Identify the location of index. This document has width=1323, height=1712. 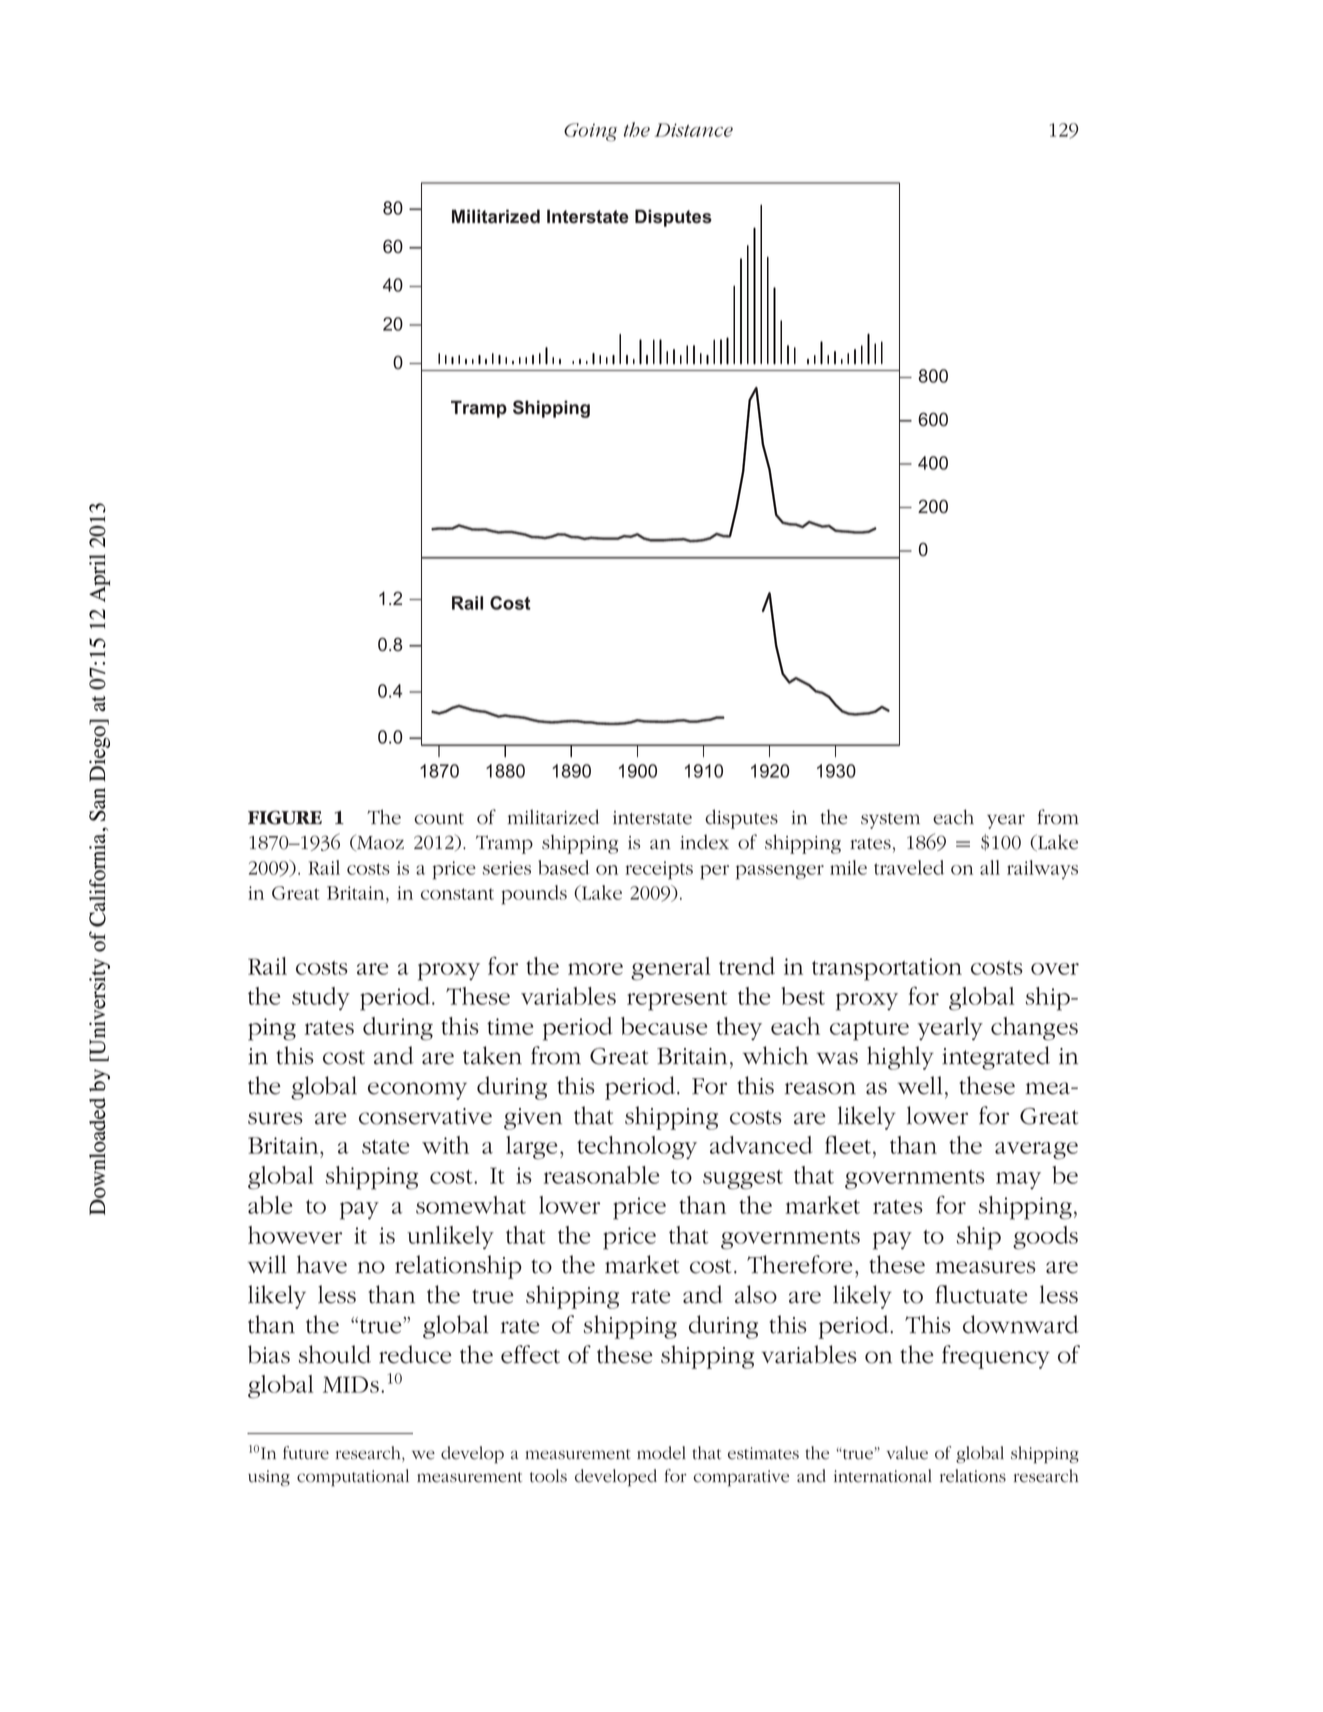
(704, 842).
